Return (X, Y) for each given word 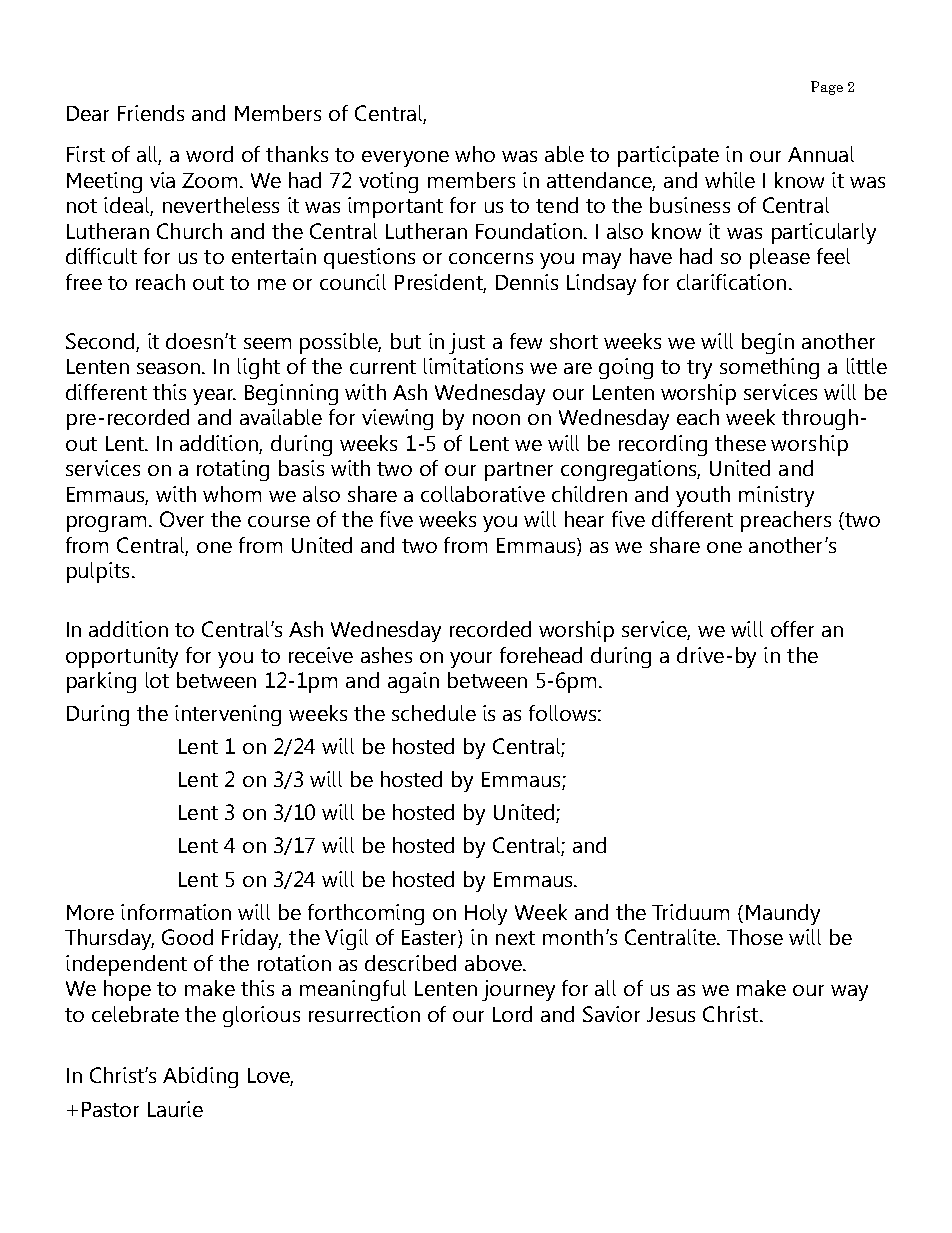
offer (792, 629)
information (176, 912)
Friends (151, 113)
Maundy (783, 914)
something (769, 368)
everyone (405, 159)
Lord (512, 1014)
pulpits (98, 572)
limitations (473, 366)
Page (827, 88)
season (170, 368)
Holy (486, 914)
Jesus (671, 1014)
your (471, 660)
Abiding (200, 1077)
